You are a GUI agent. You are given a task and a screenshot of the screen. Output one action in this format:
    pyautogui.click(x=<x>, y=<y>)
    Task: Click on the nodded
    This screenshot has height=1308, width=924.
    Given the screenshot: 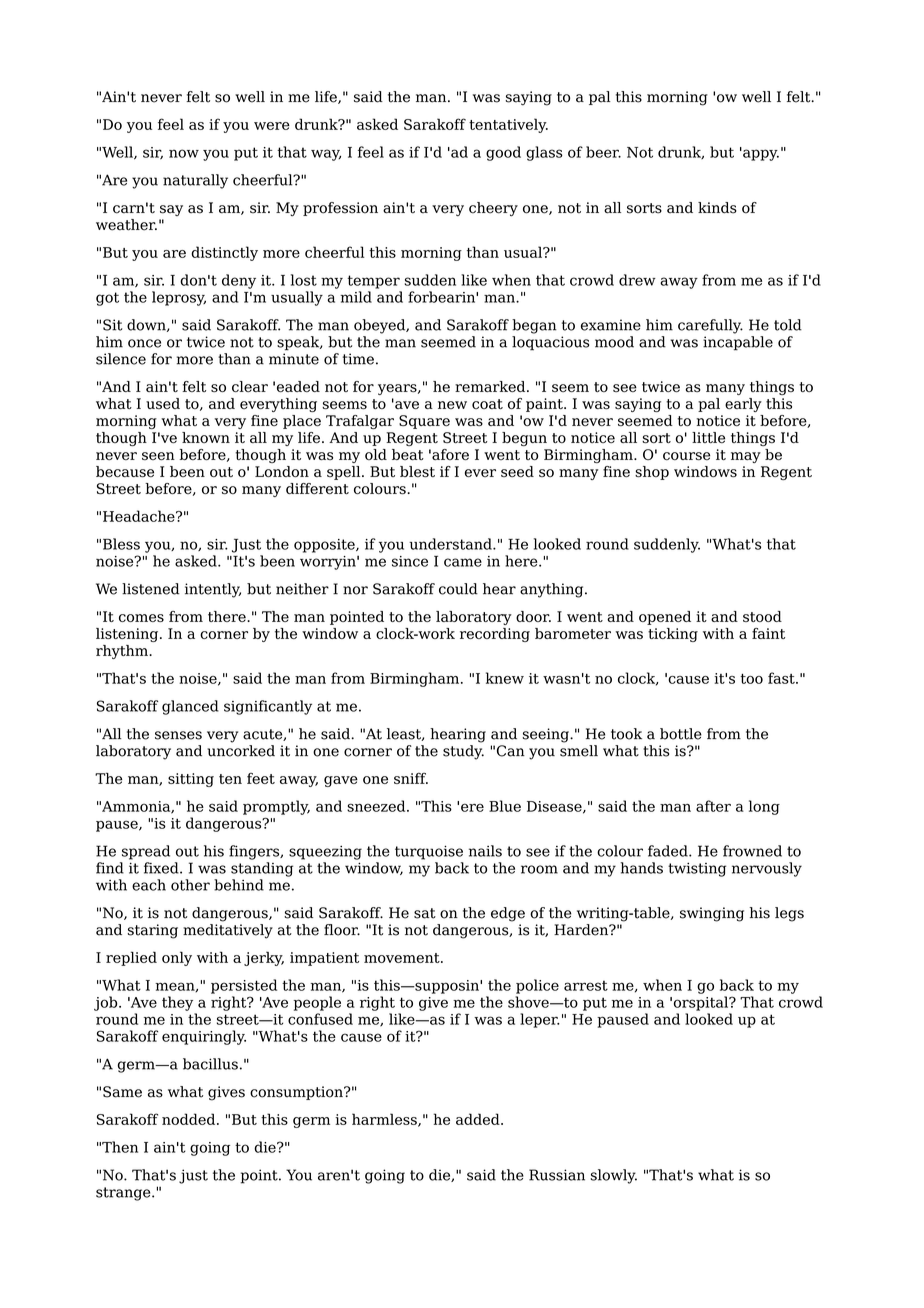 What is the action you would take?
    pyautogui.click(x=190, y=1119)
